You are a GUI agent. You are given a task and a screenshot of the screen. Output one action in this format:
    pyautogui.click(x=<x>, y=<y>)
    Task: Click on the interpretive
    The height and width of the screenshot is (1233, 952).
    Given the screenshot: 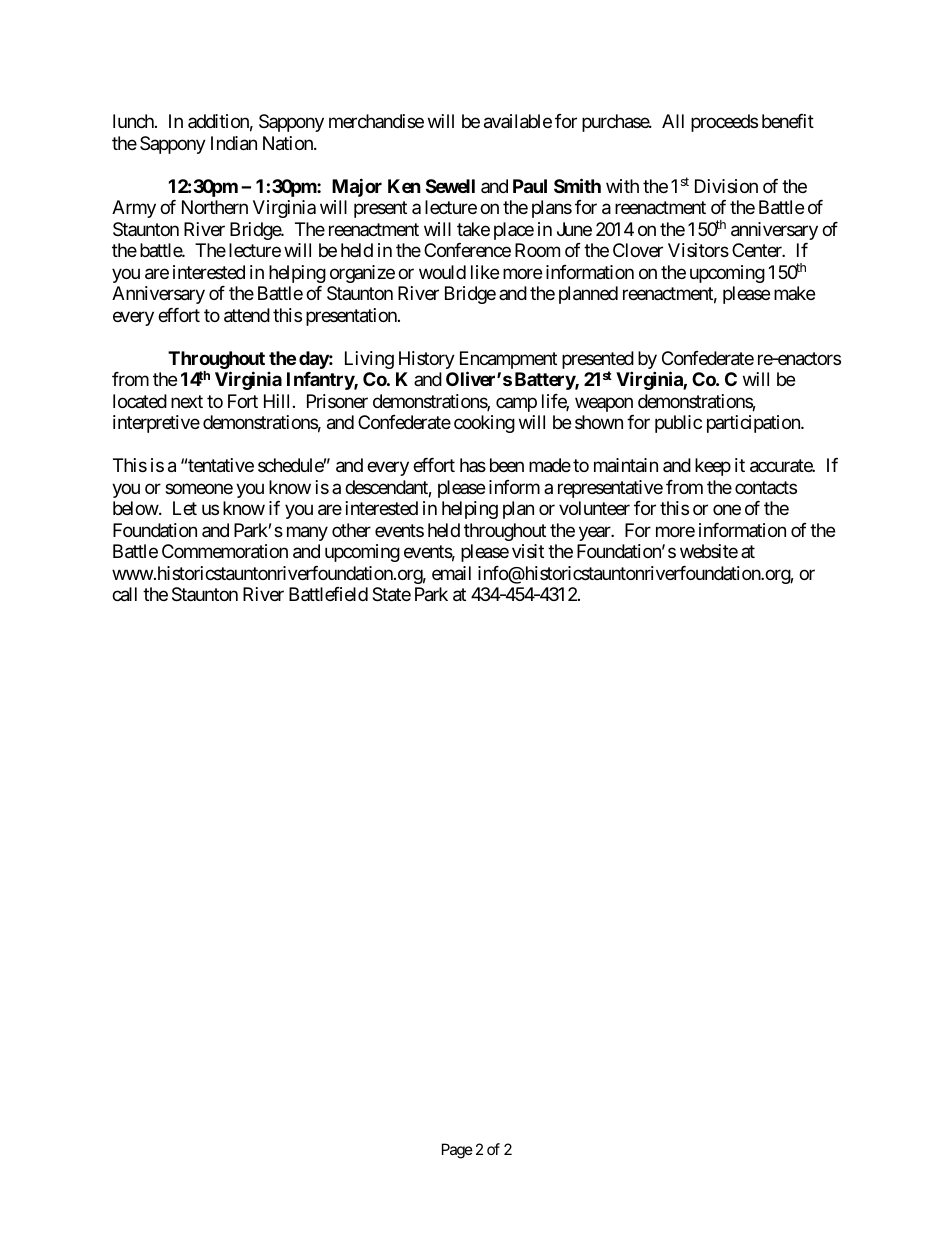 What is the action you would take?
    pyautogui.click(x=156, y=424)
